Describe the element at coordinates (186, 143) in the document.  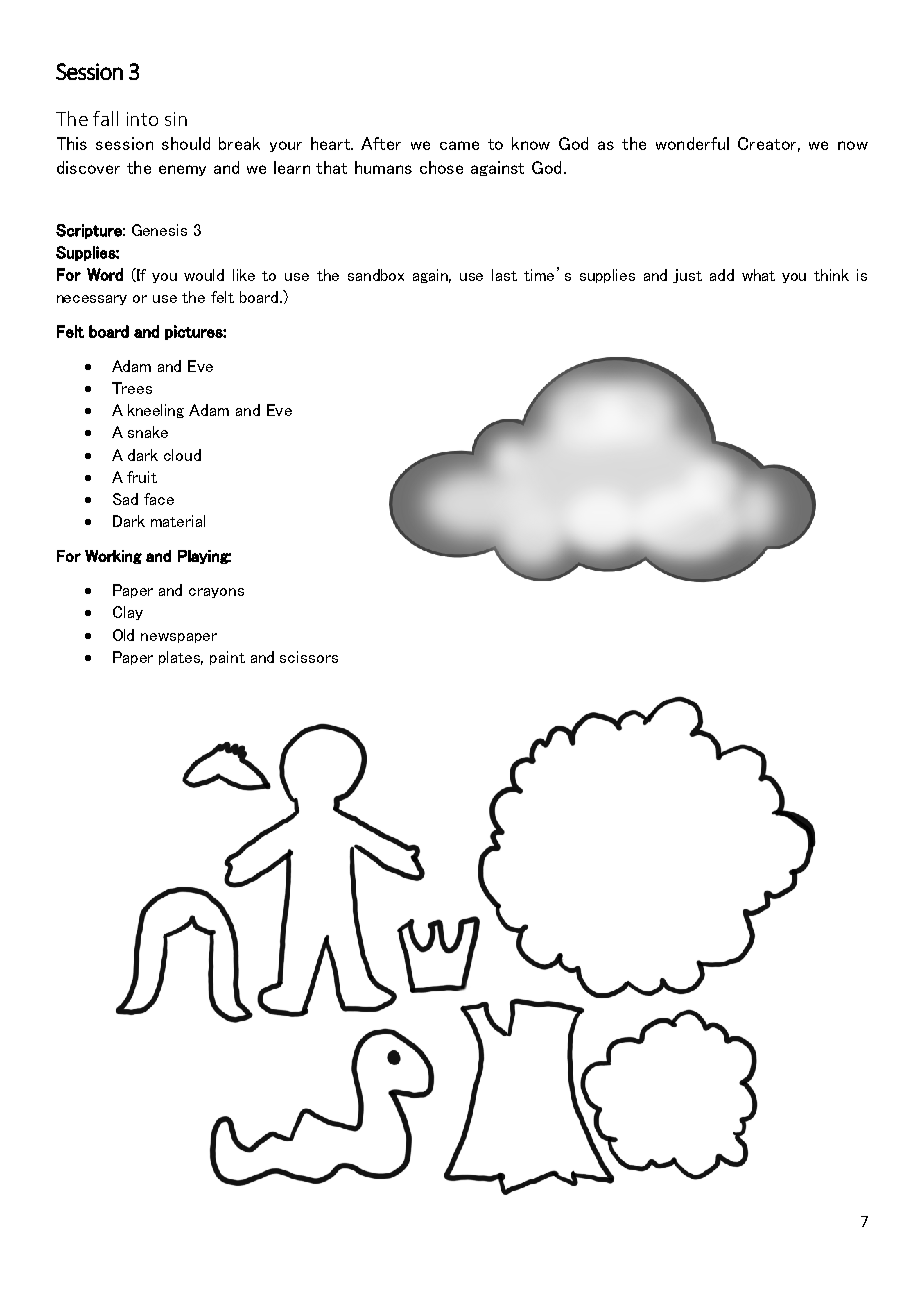
I see `should` at that location.
